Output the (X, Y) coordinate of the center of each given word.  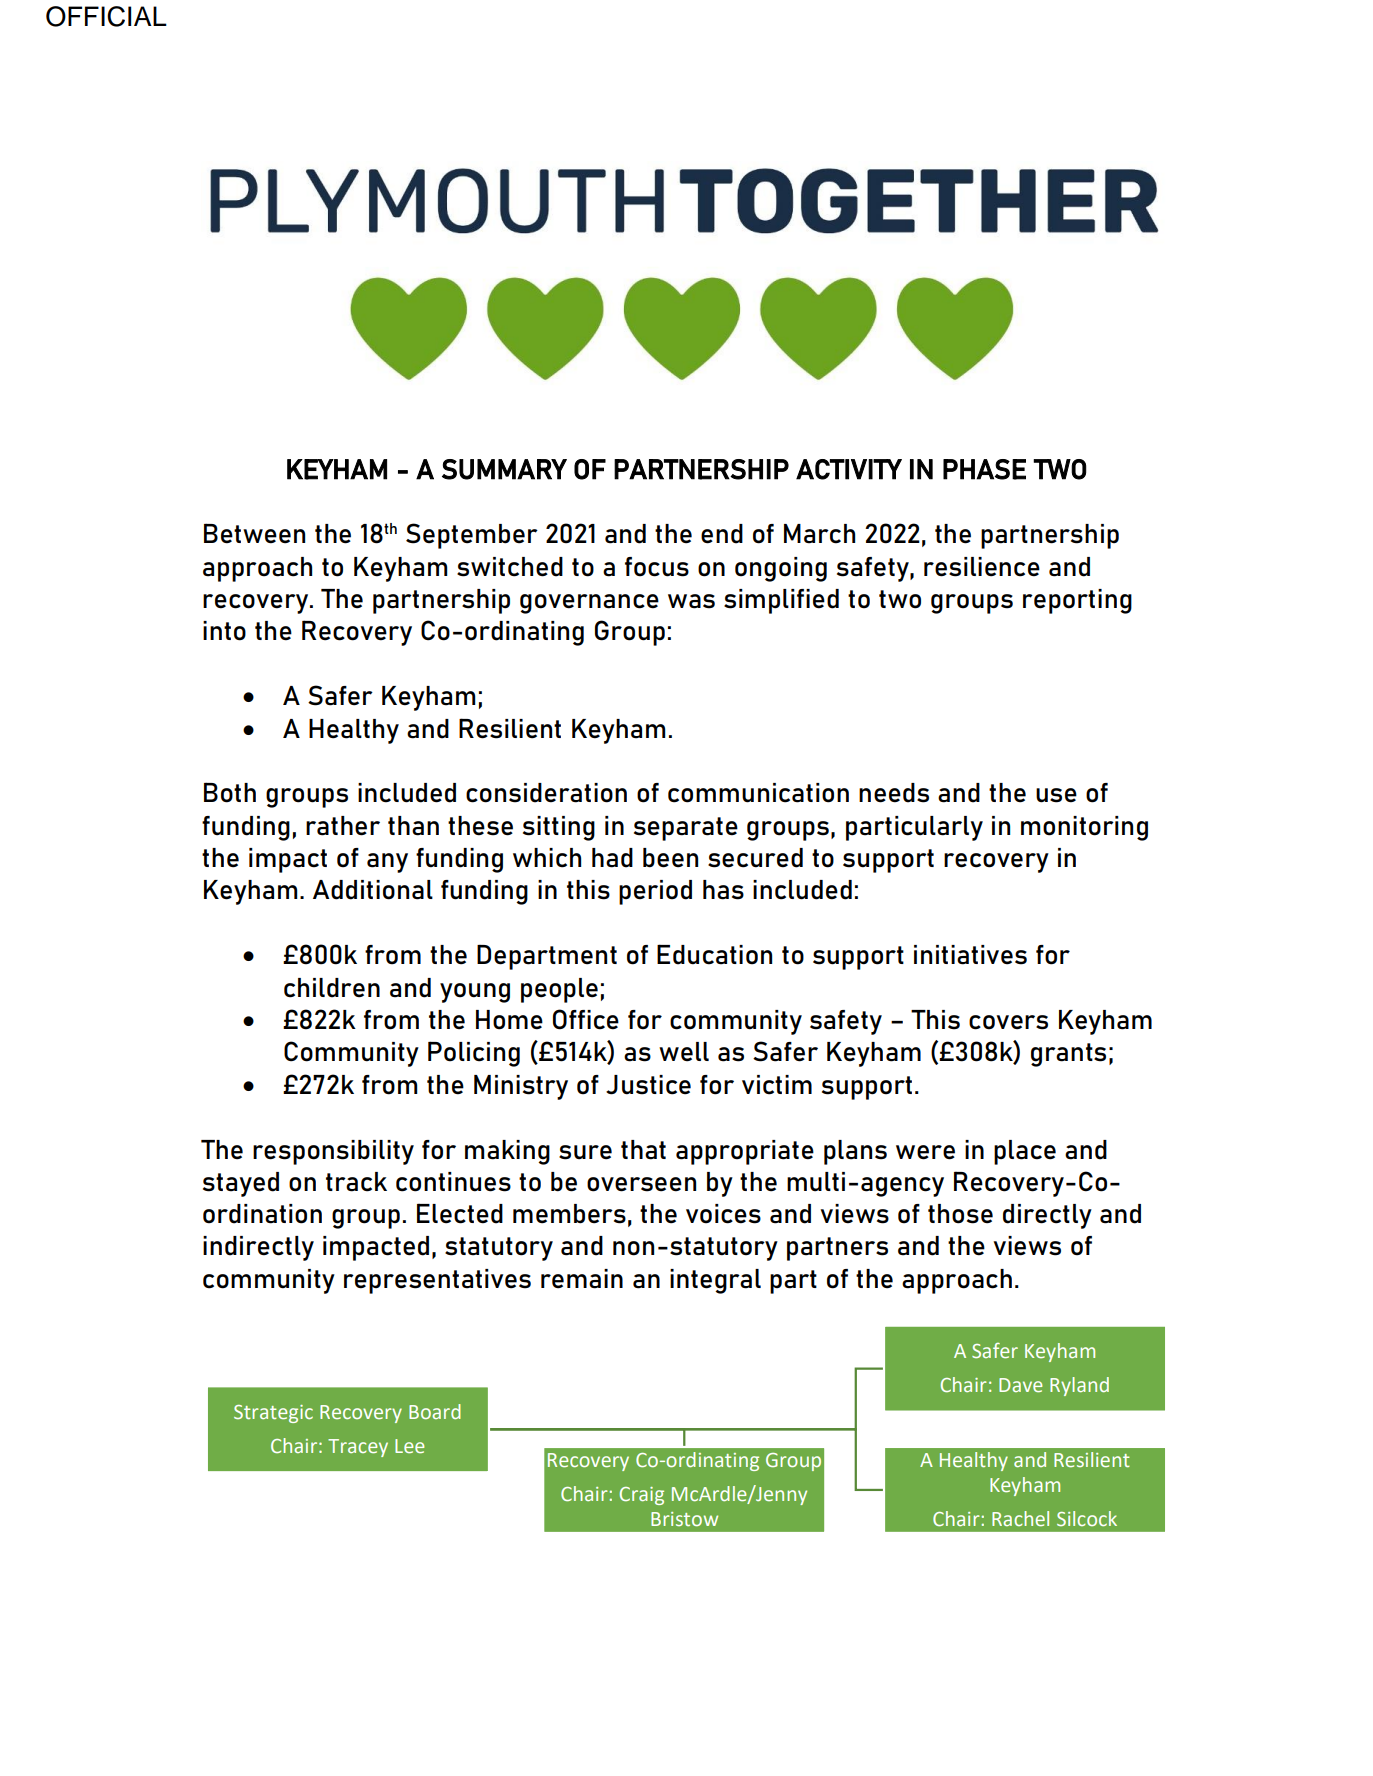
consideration (546, 793)
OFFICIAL (106, 16)
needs (894, 793)
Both (230, 792)
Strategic (273, 1414)
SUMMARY (504, 469)
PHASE (984, 469)
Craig (642, 1496)
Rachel (1020, 1519)
